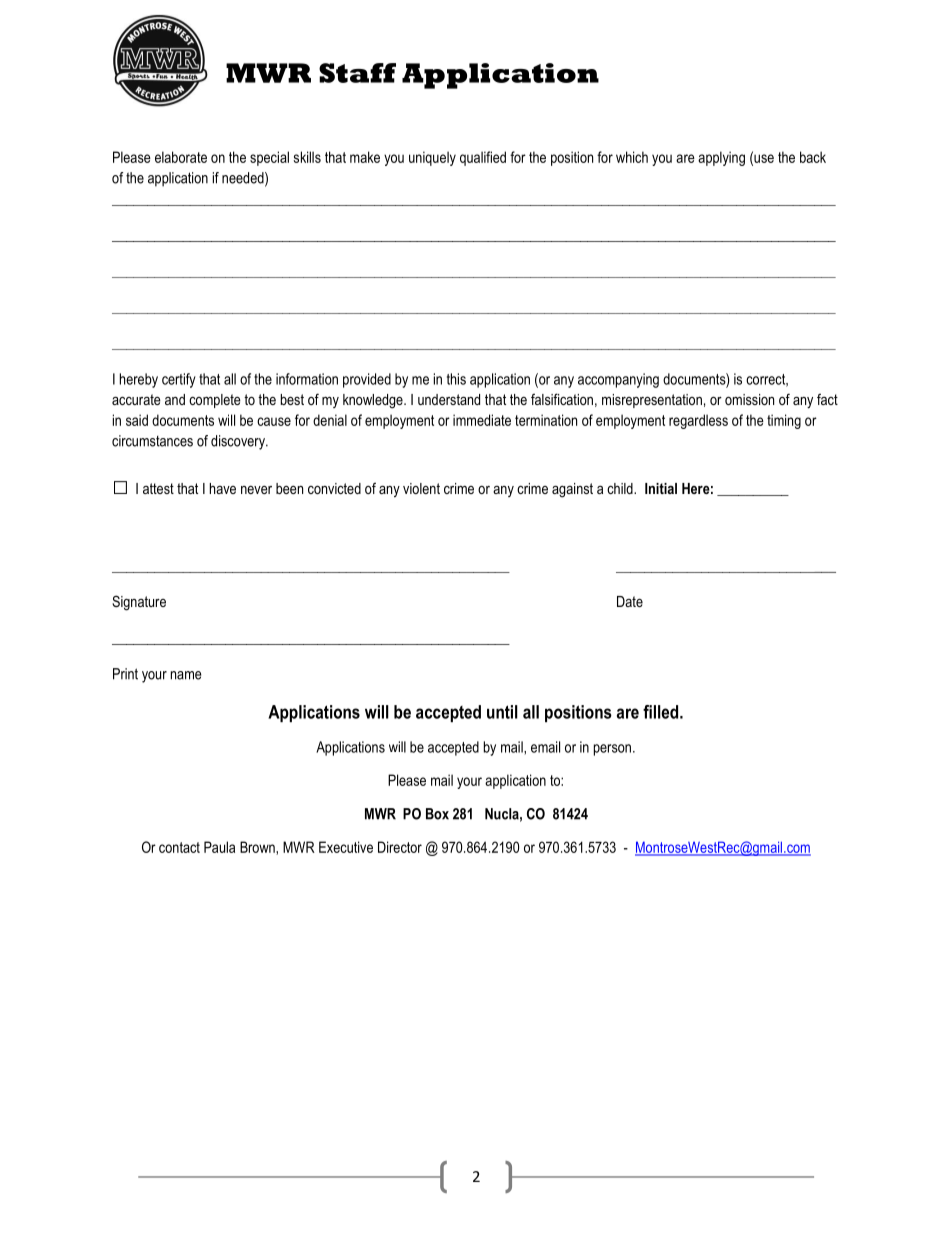 Image resolution: width=952 pixels, height=1233 pixels. Describe the element at coordinates (630, 601) in the screenshot. I see `Date` at that location.
